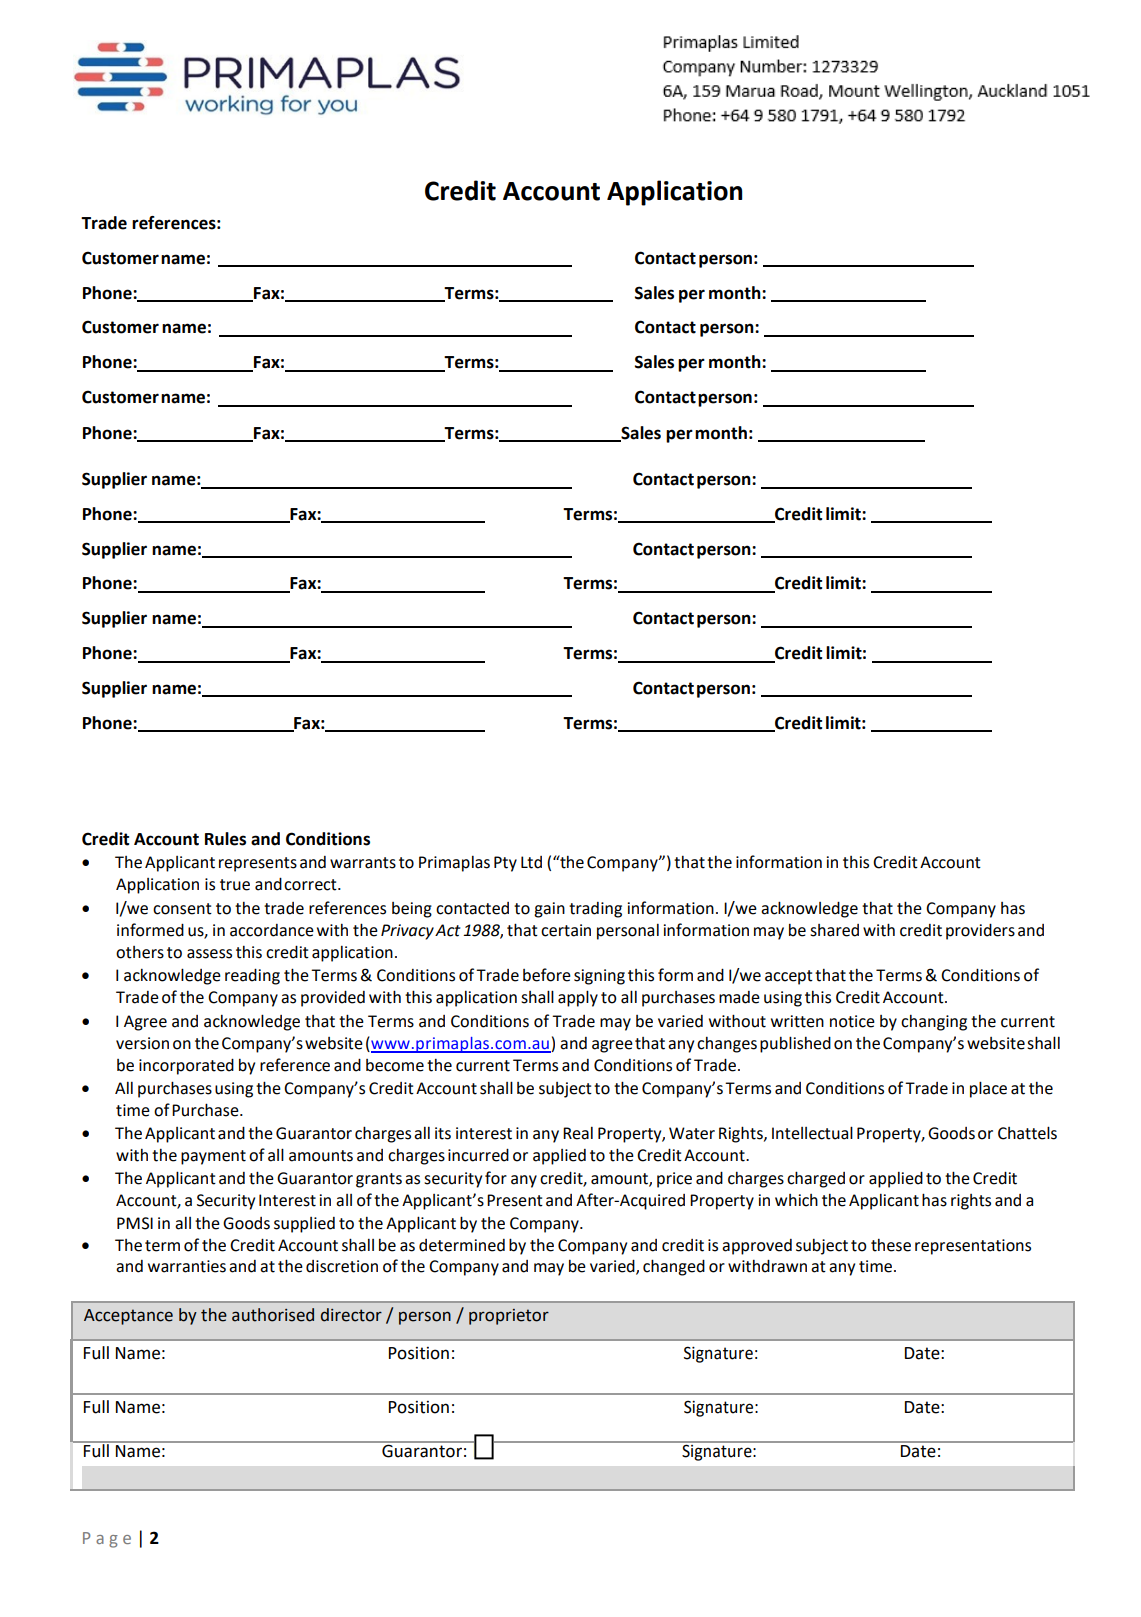 This screenshot has width=1141, height=1617. What do you see at coordinates (186, 1067) in the screenshot?
I see `incorporated` at bounding box center [186, 1067].
